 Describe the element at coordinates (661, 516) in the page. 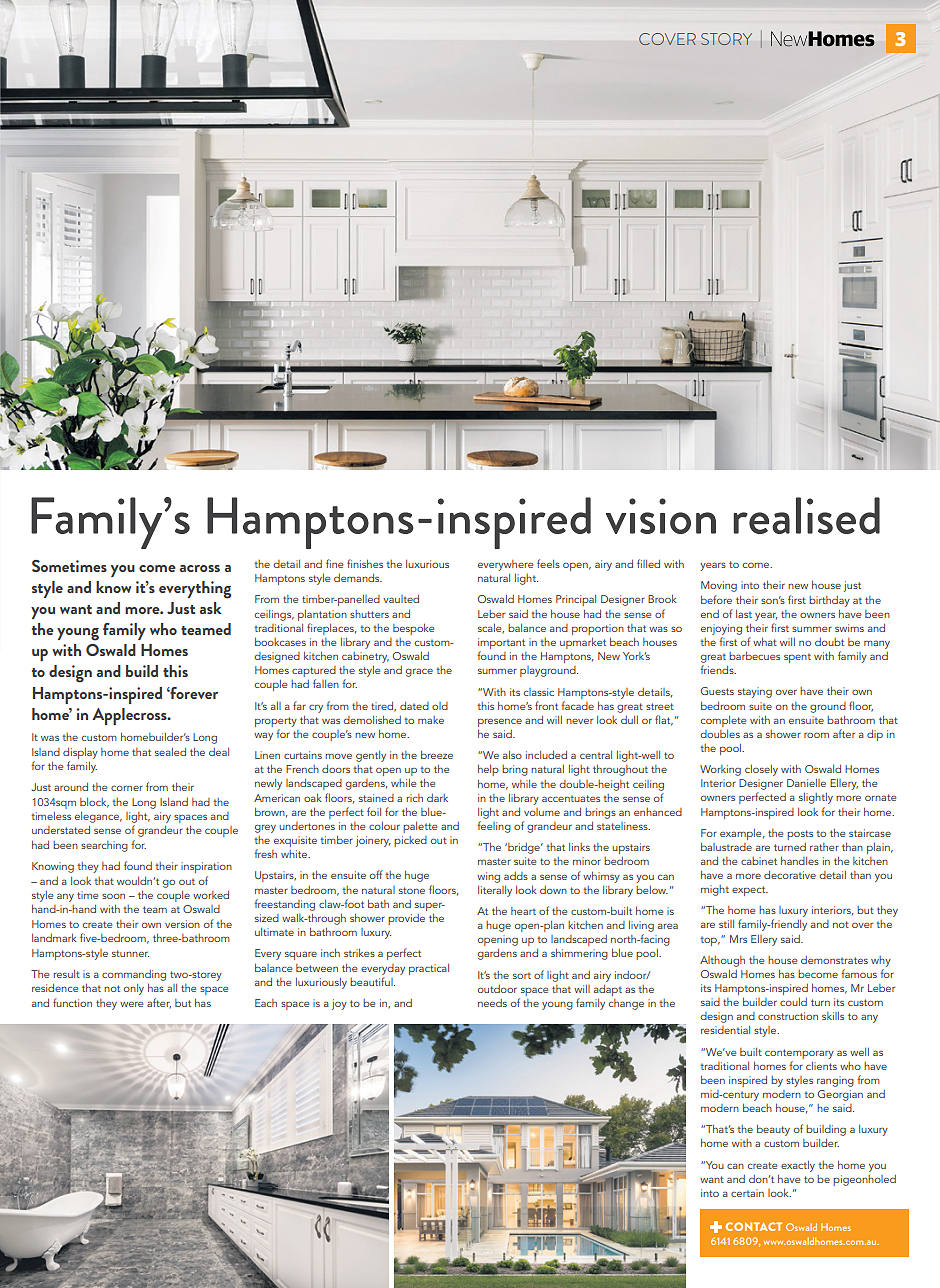

I see `vision` at that location.
